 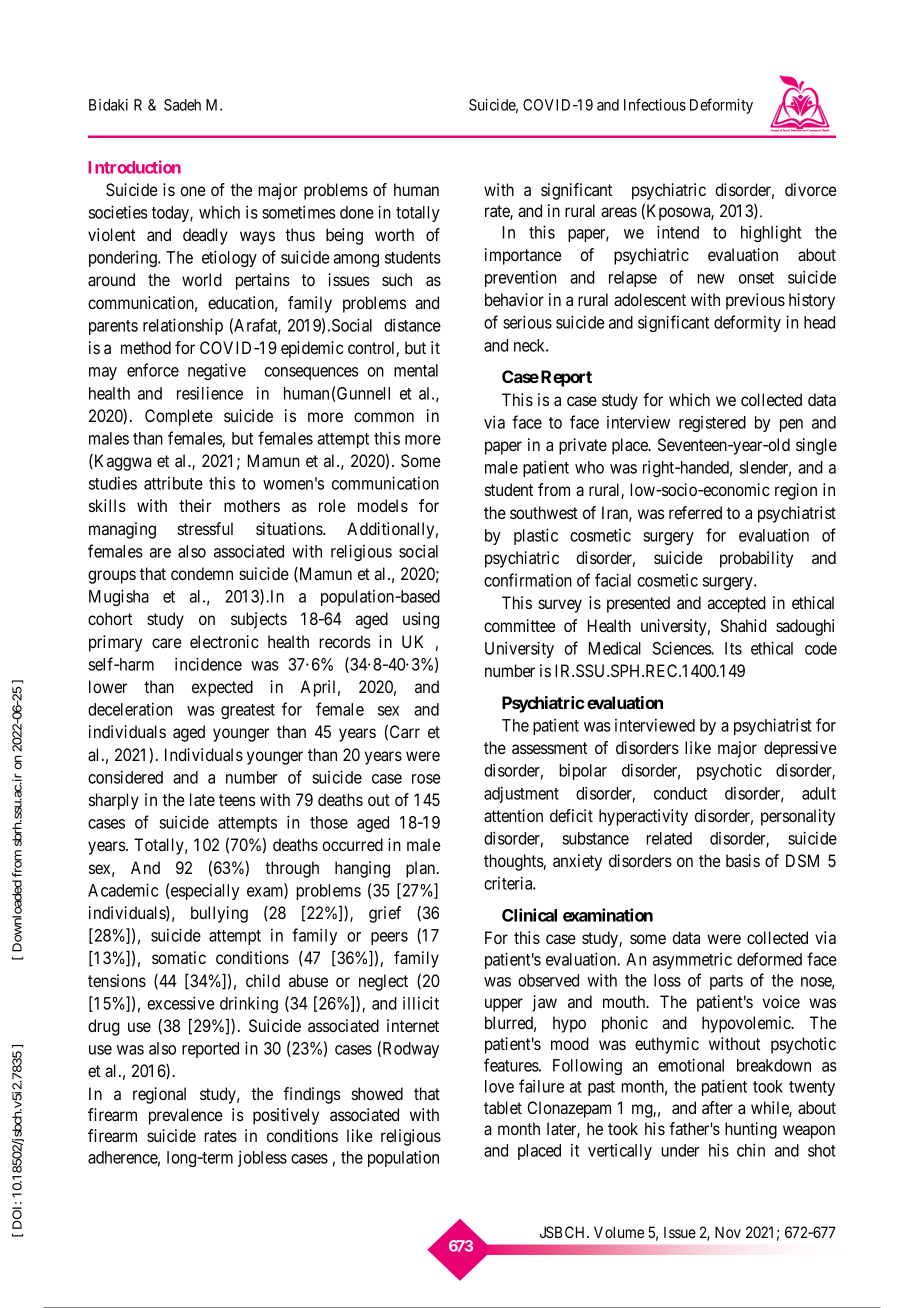 I want to click on basis, so click(x=743, y=860).
